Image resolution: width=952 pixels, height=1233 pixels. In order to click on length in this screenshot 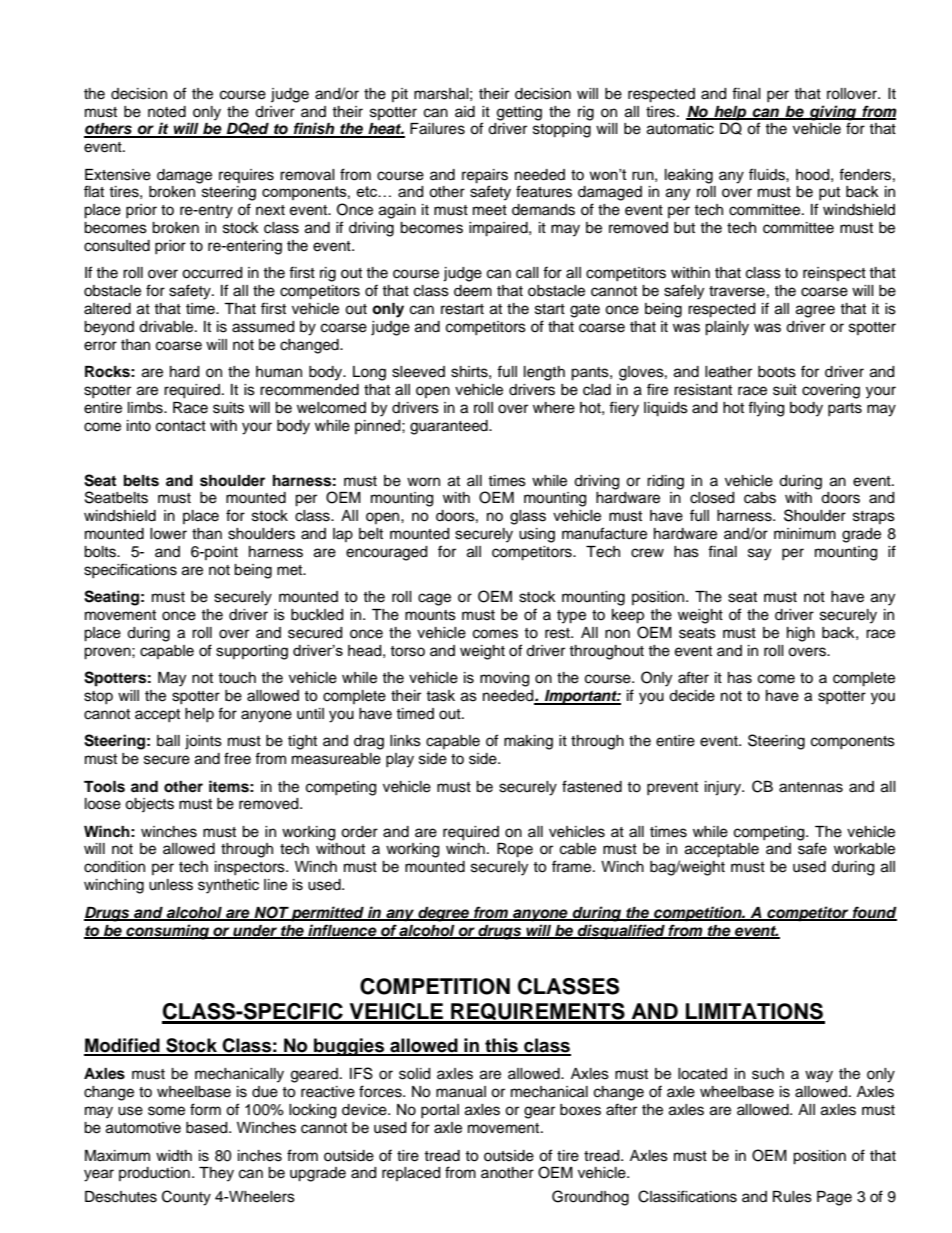, I will do `click(544, 373)`.
